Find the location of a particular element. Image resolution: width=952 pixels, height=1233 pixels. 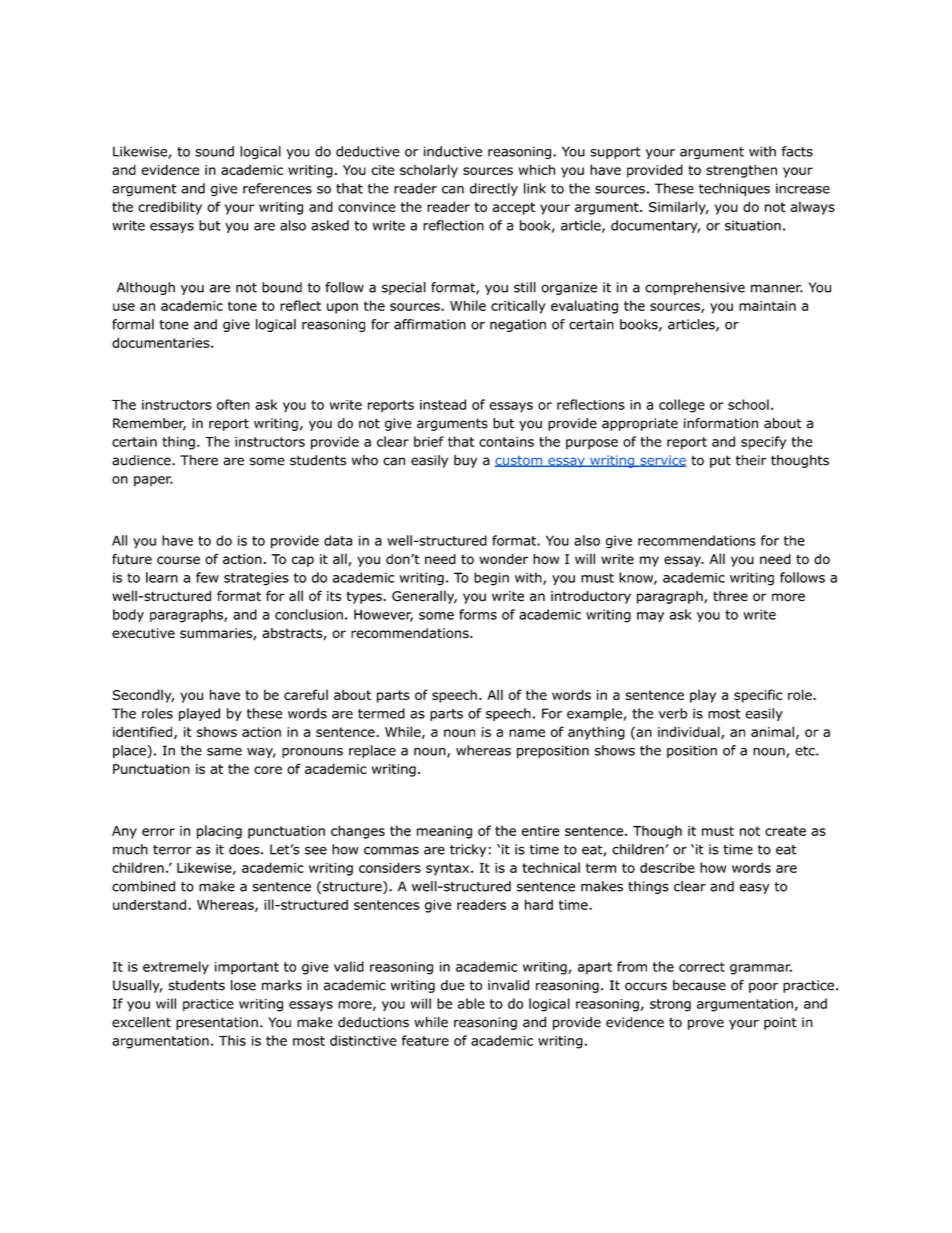

paper is located at coordinates (153, 481).
